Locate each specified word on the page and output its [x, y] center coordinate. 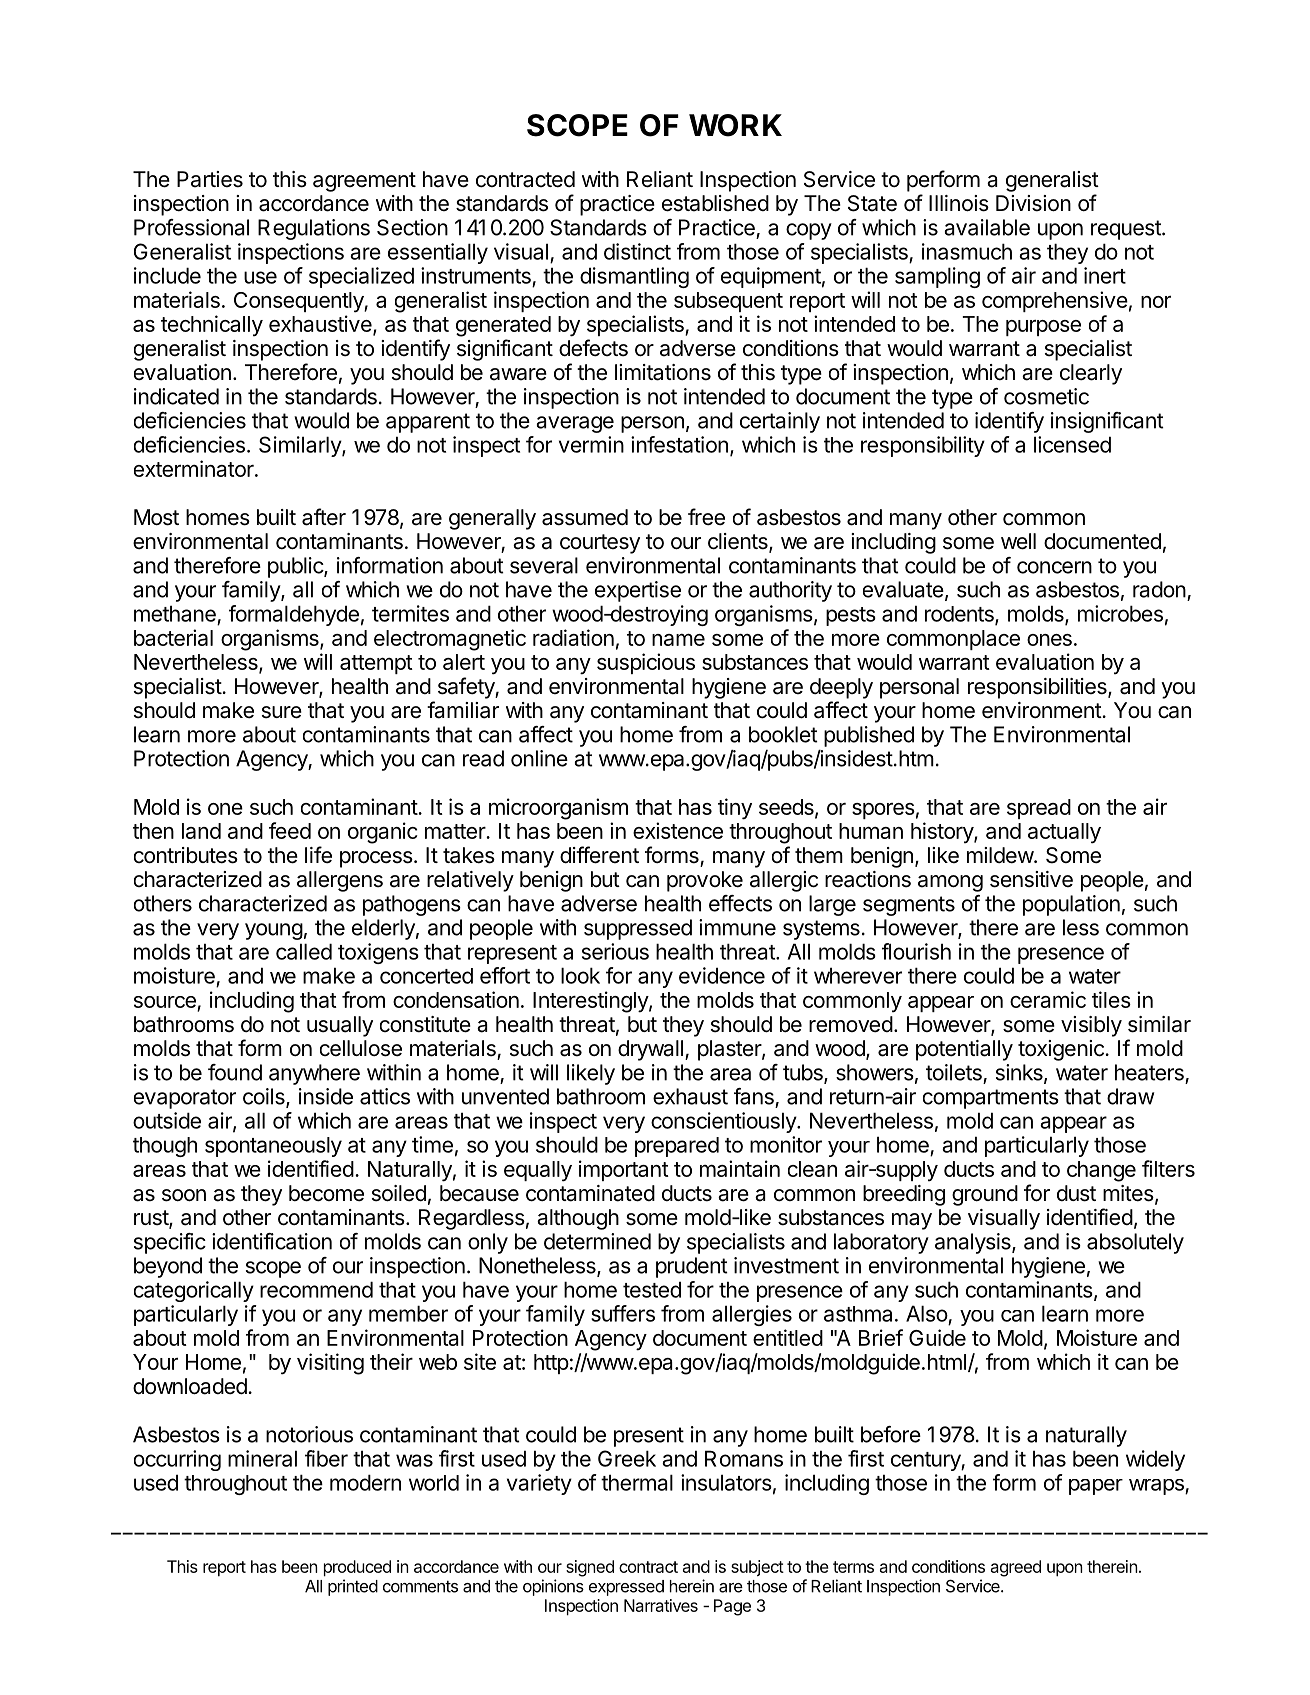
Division [1033, 203]
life [318, 855]
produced [357, 1568]
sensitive [1031, 879]
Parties [210, 179]
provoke [705, 881]
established [715, 203]
